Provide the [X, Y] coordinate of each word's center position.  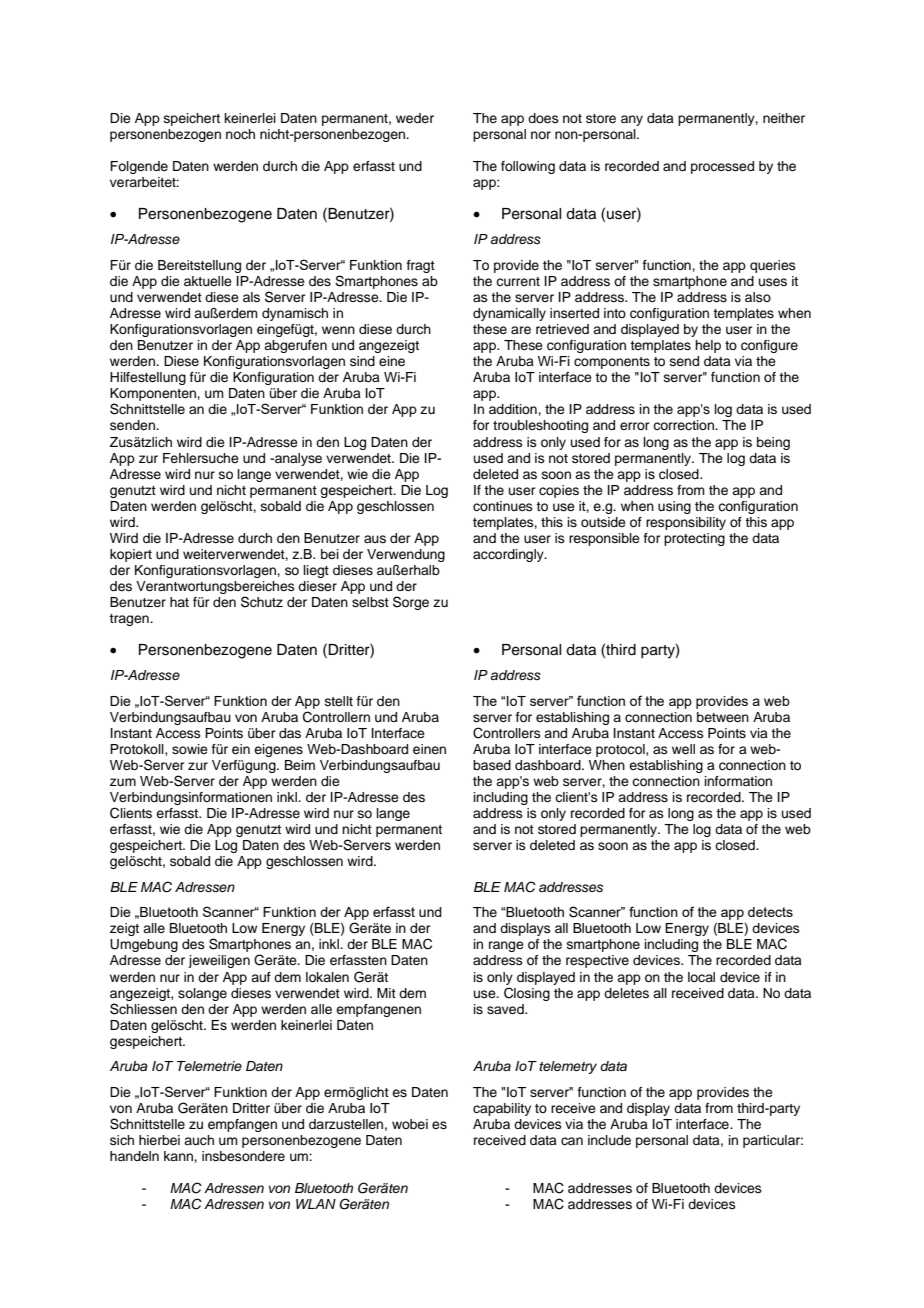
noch [240, 134]
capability [502, 1109]
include [609, 1140]
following [528, 167]
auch [199, 1140]
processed [722, 167]
